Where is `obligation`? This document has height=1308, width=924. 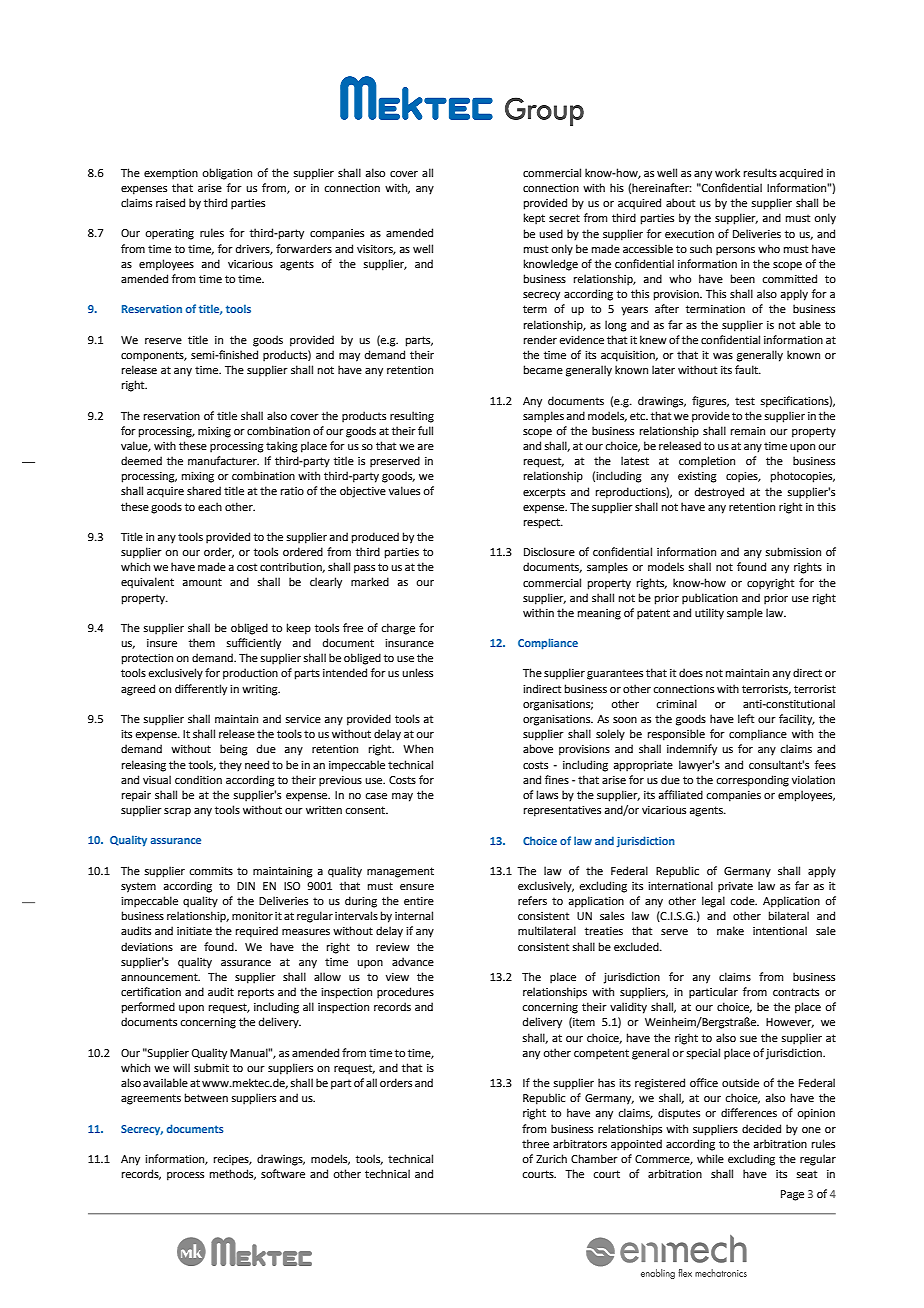
obligation is located at coordinates (227, 174).
